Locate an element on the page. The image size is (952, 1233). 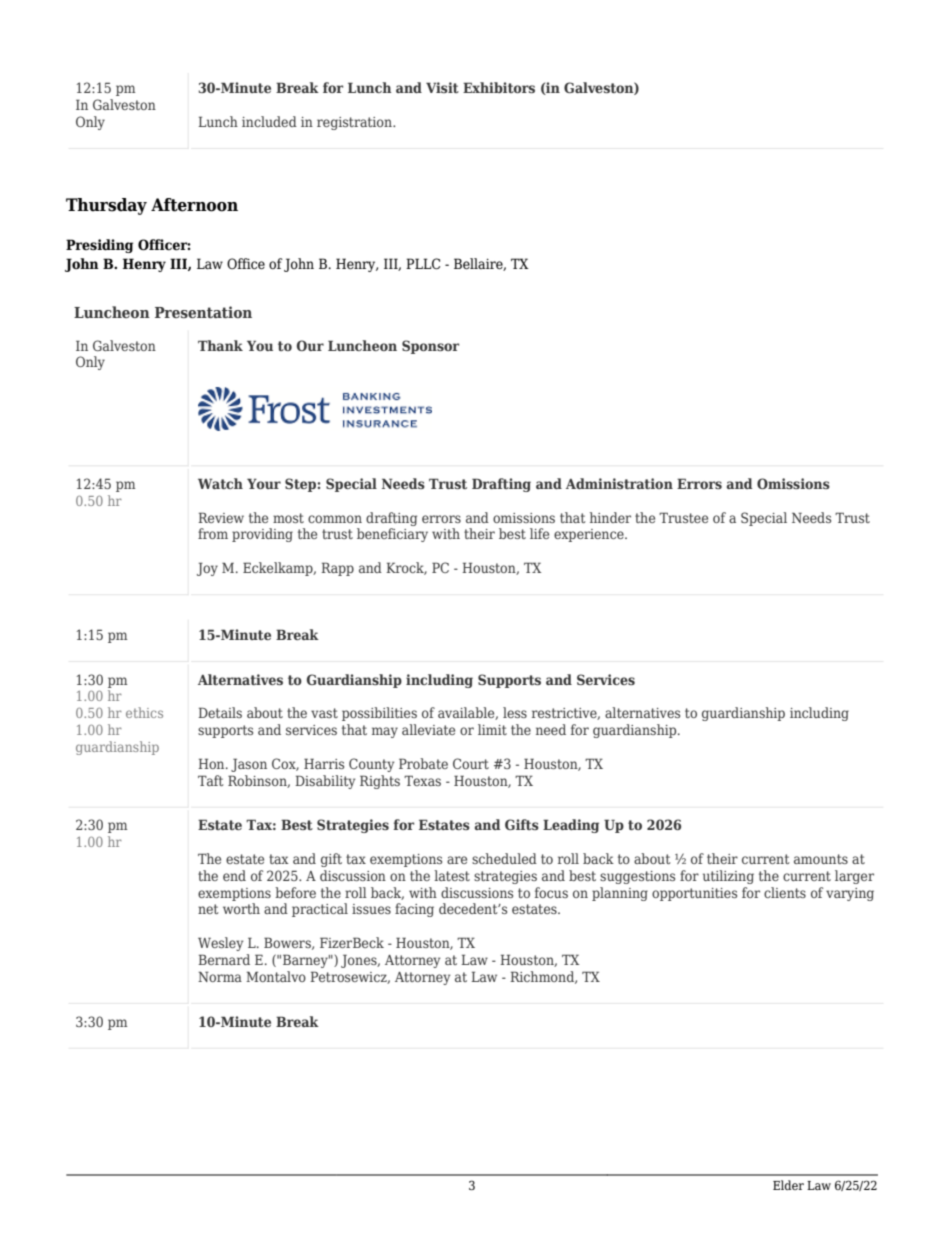
Joy is located at coordinates (207, 569).
